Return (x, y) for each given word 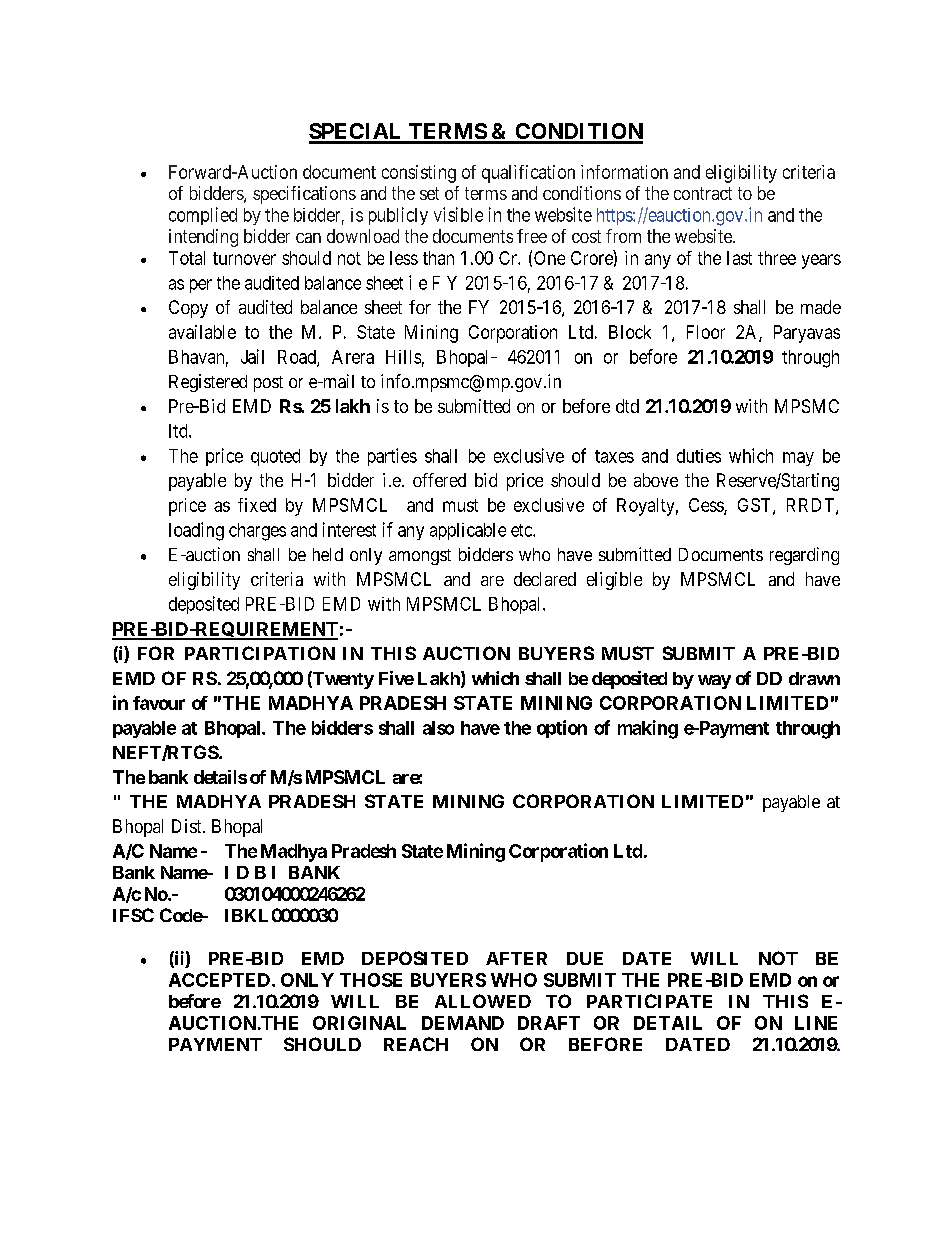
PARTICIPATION (260, 653)
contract (703, 193)
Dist (188, 826)
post (268, 384)
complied (203, 216)
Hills (403, 357)
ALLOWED (483, 1001)
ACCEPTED (219, 980)
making (648, 729)
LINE (816, 1023)
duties (699, 456)
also (438, 728)
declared (545, 579)
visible (458, 214)
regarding (804, 556)
